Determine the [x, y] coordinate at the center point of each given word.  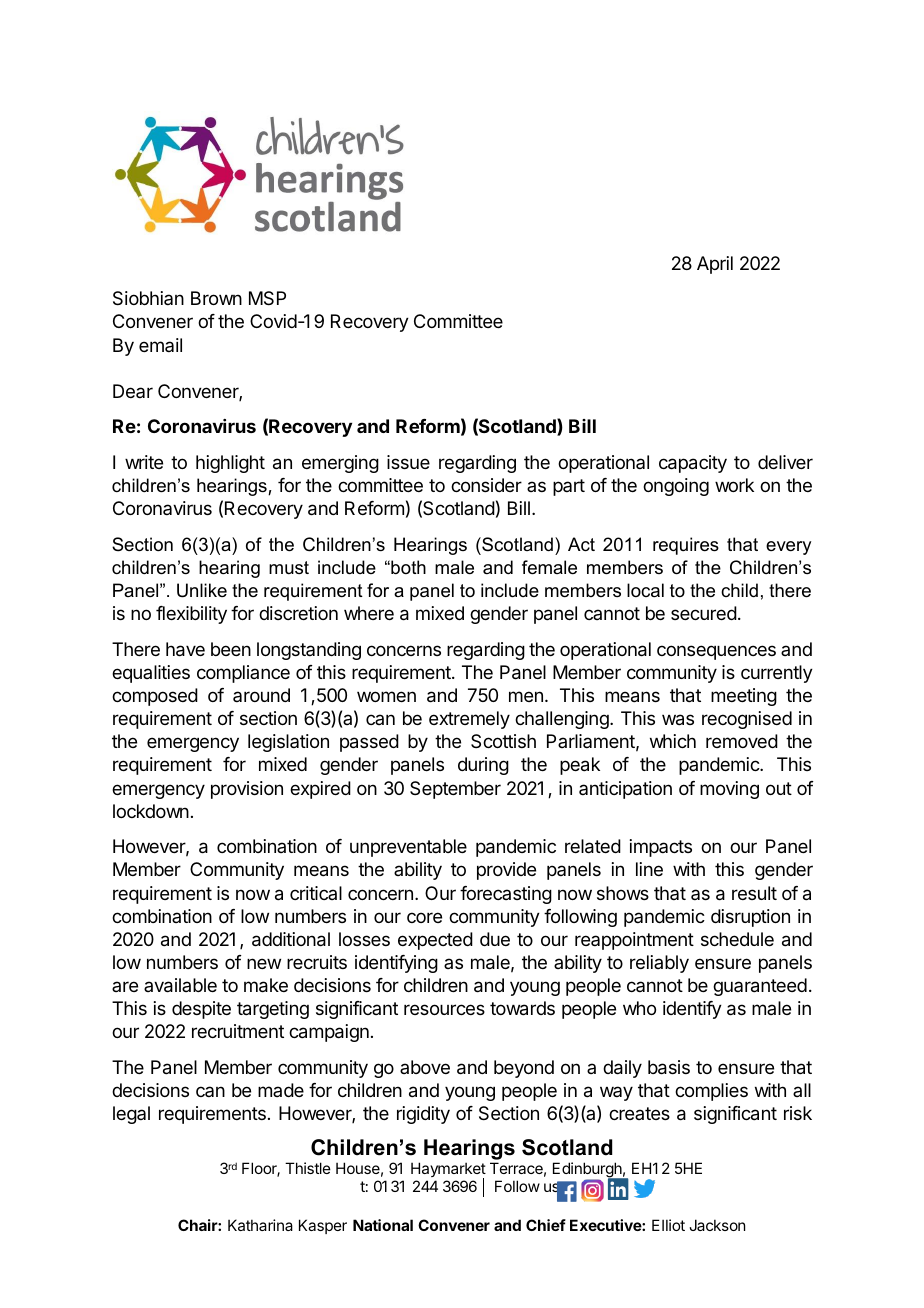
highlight [230, 464]
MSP [267, 298]
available [180, 985]
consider [486, 485]
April [715, 265]
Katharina [260, 1225]
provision [247, 790]
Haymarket [448, 1171]
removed [742, 741]
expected [435, 941]
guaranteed [760, 987]
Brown [216, 298]
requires [686, 546]
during [483, 766]
